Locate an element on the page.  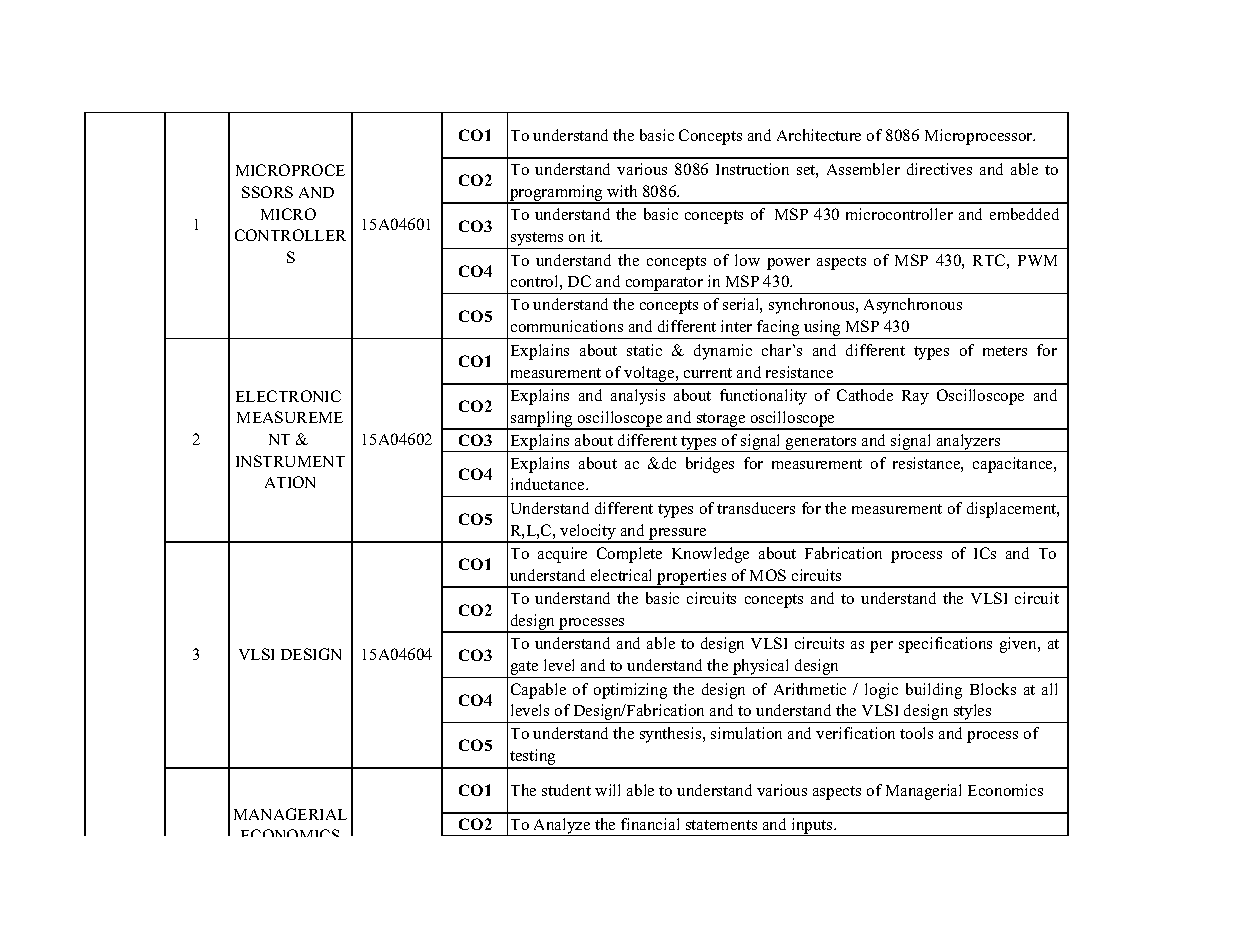
programming is located at coordinates (557, 194).
